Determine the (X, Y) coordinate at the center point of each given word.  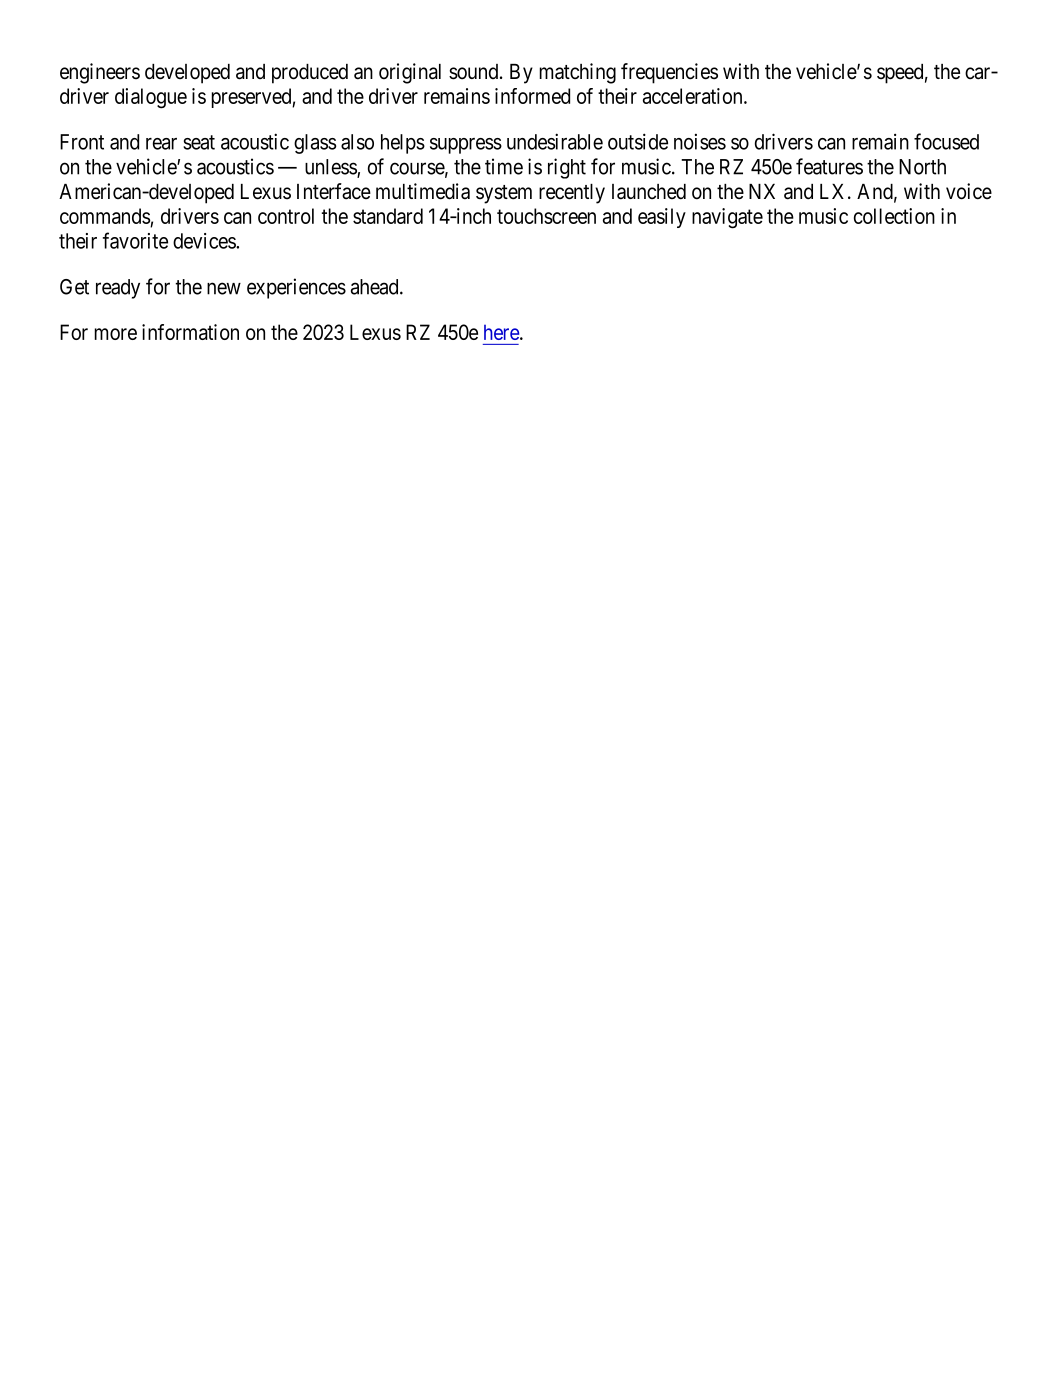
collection (894, 216)
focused (946, 141)
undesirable (555, 141)
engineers (100, 73)
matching (577, 73)
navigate (727, 218)
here (502, 332)
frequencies (669, 73)
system (504, 194)
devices (205, 241)
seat (199, 142)
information (190, 332)
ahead (376, 287)
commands (105, 216)
